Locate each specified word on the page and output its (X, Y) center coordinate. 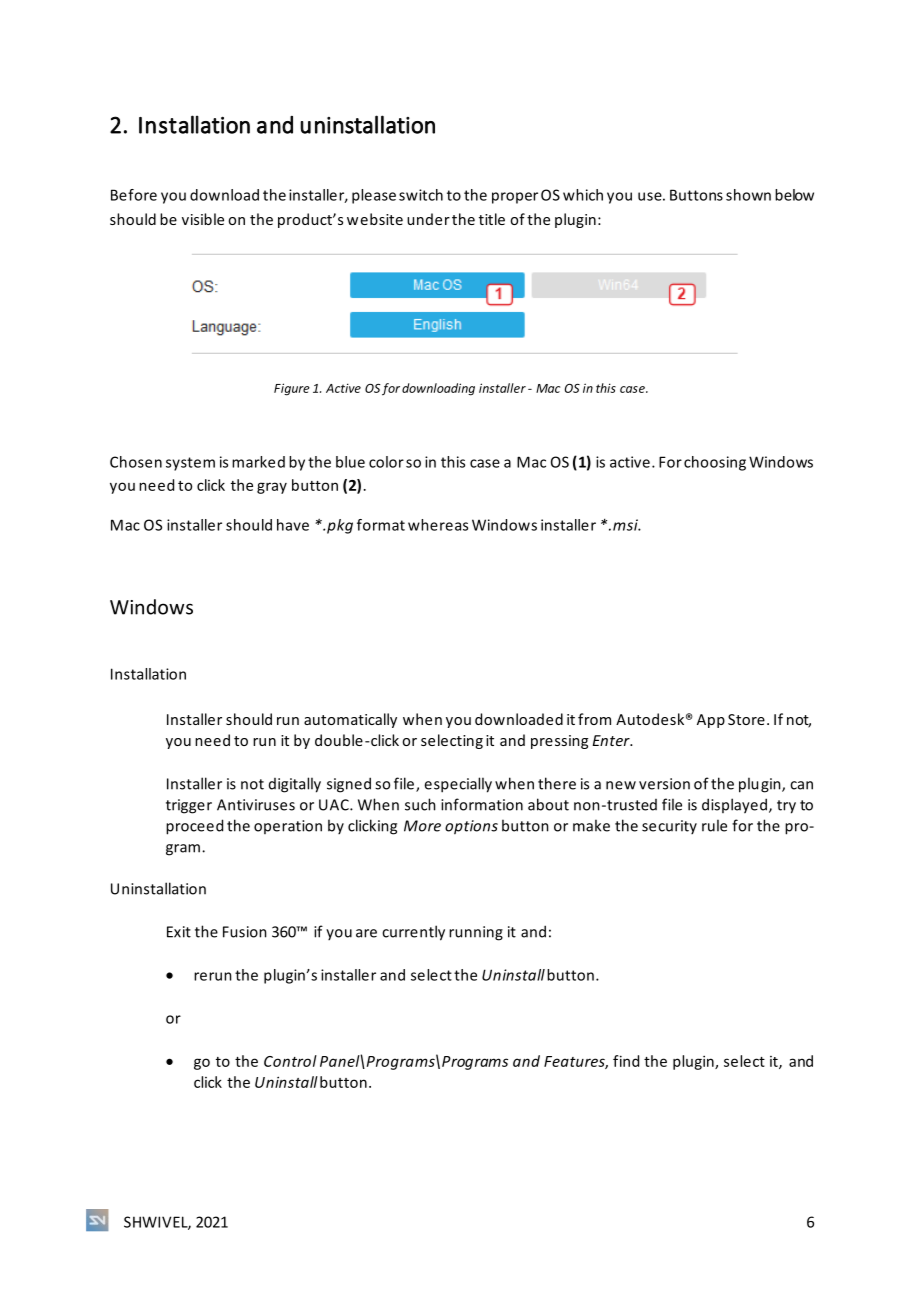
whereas (438, 525)
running (476, 933)
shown (748, 195)
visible (203, 219)
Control (290, 1061)
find (626, 1061)
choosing (715, 463)
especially (458, 785)
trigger (189, 806)
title (492, 219)
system (190, 464)
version (664, 784)
